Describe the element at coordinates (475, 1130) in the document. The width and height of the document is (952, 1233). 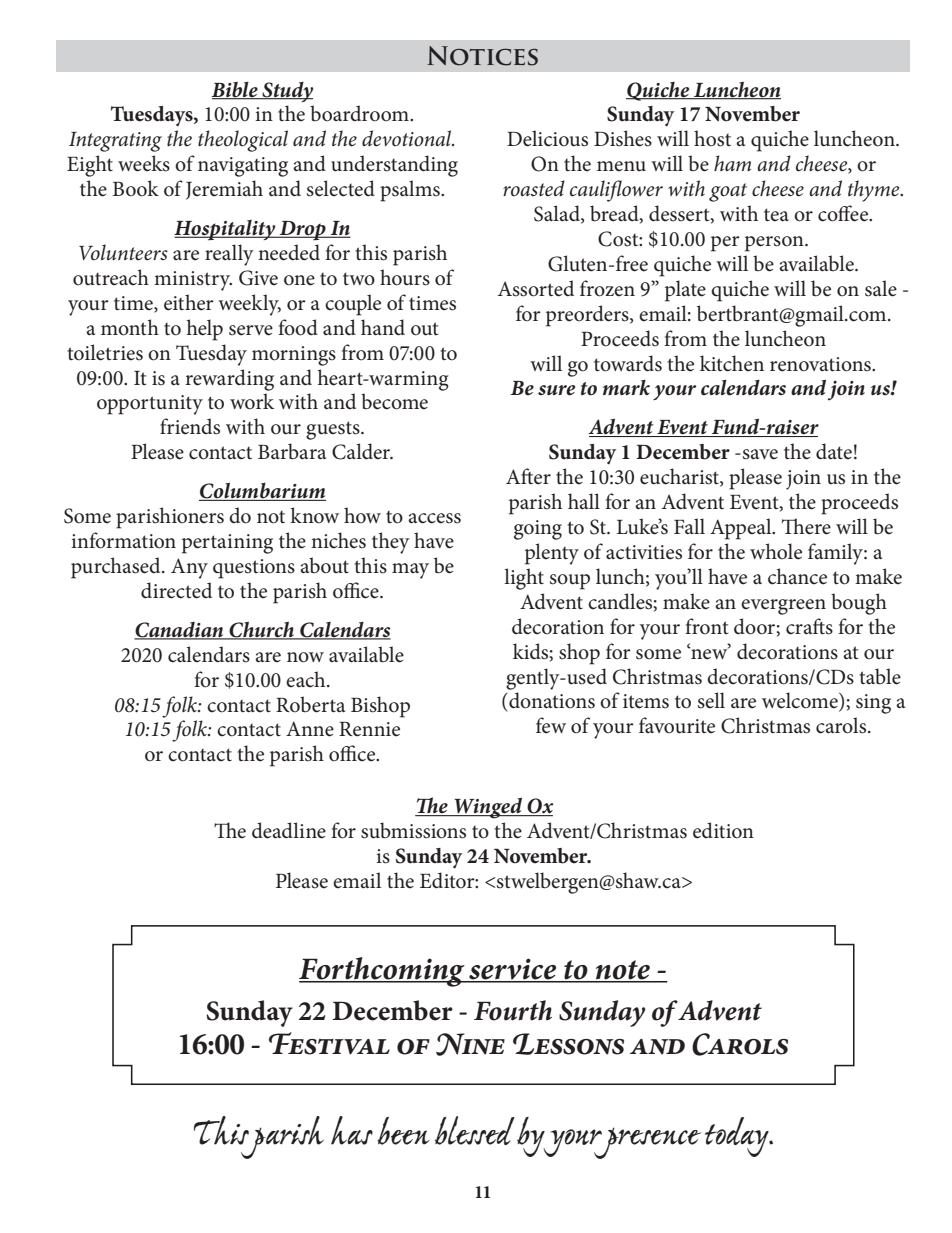
I see `blessed` at that location.
